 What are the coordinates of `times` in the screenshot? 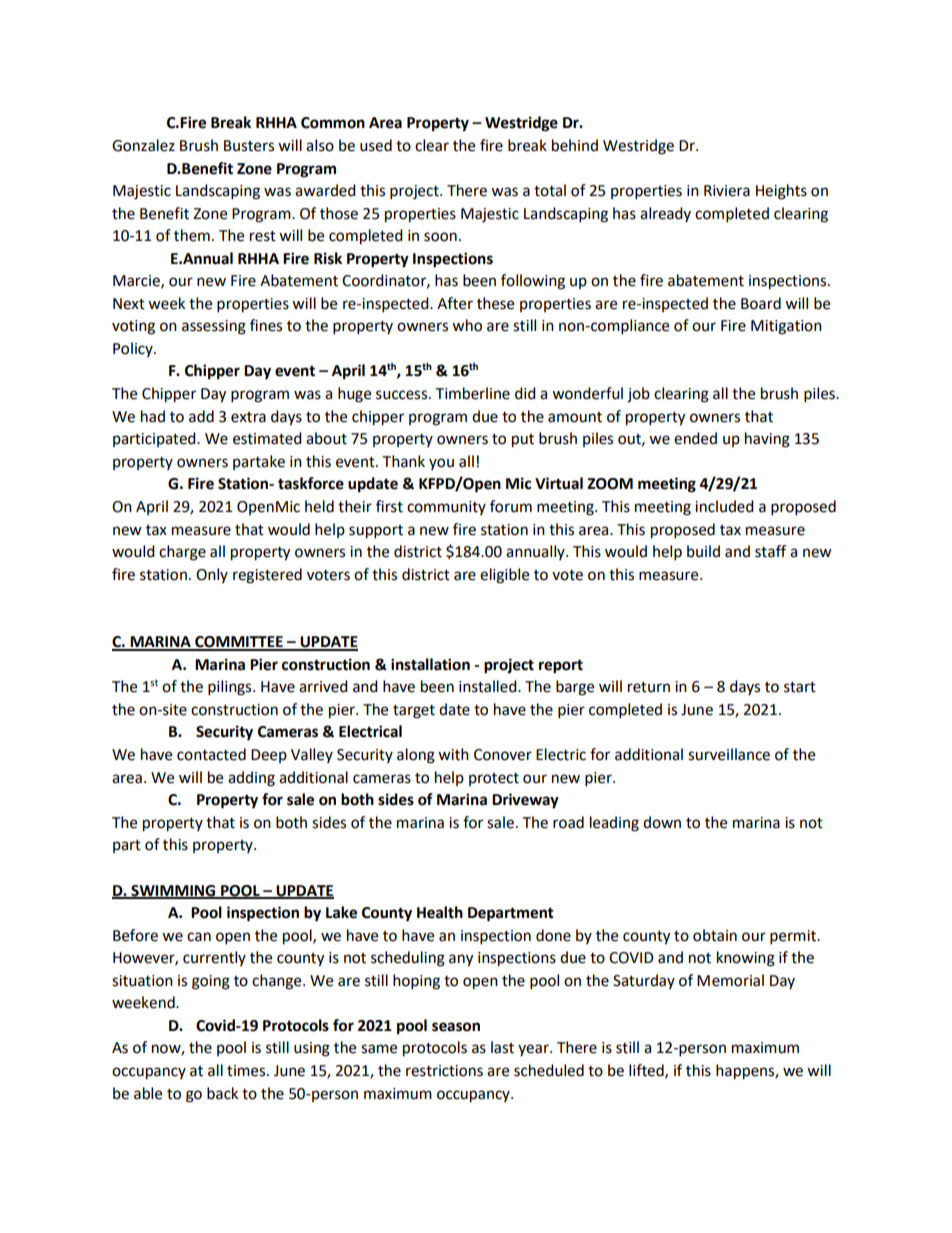 It's located at (247, 1071).
